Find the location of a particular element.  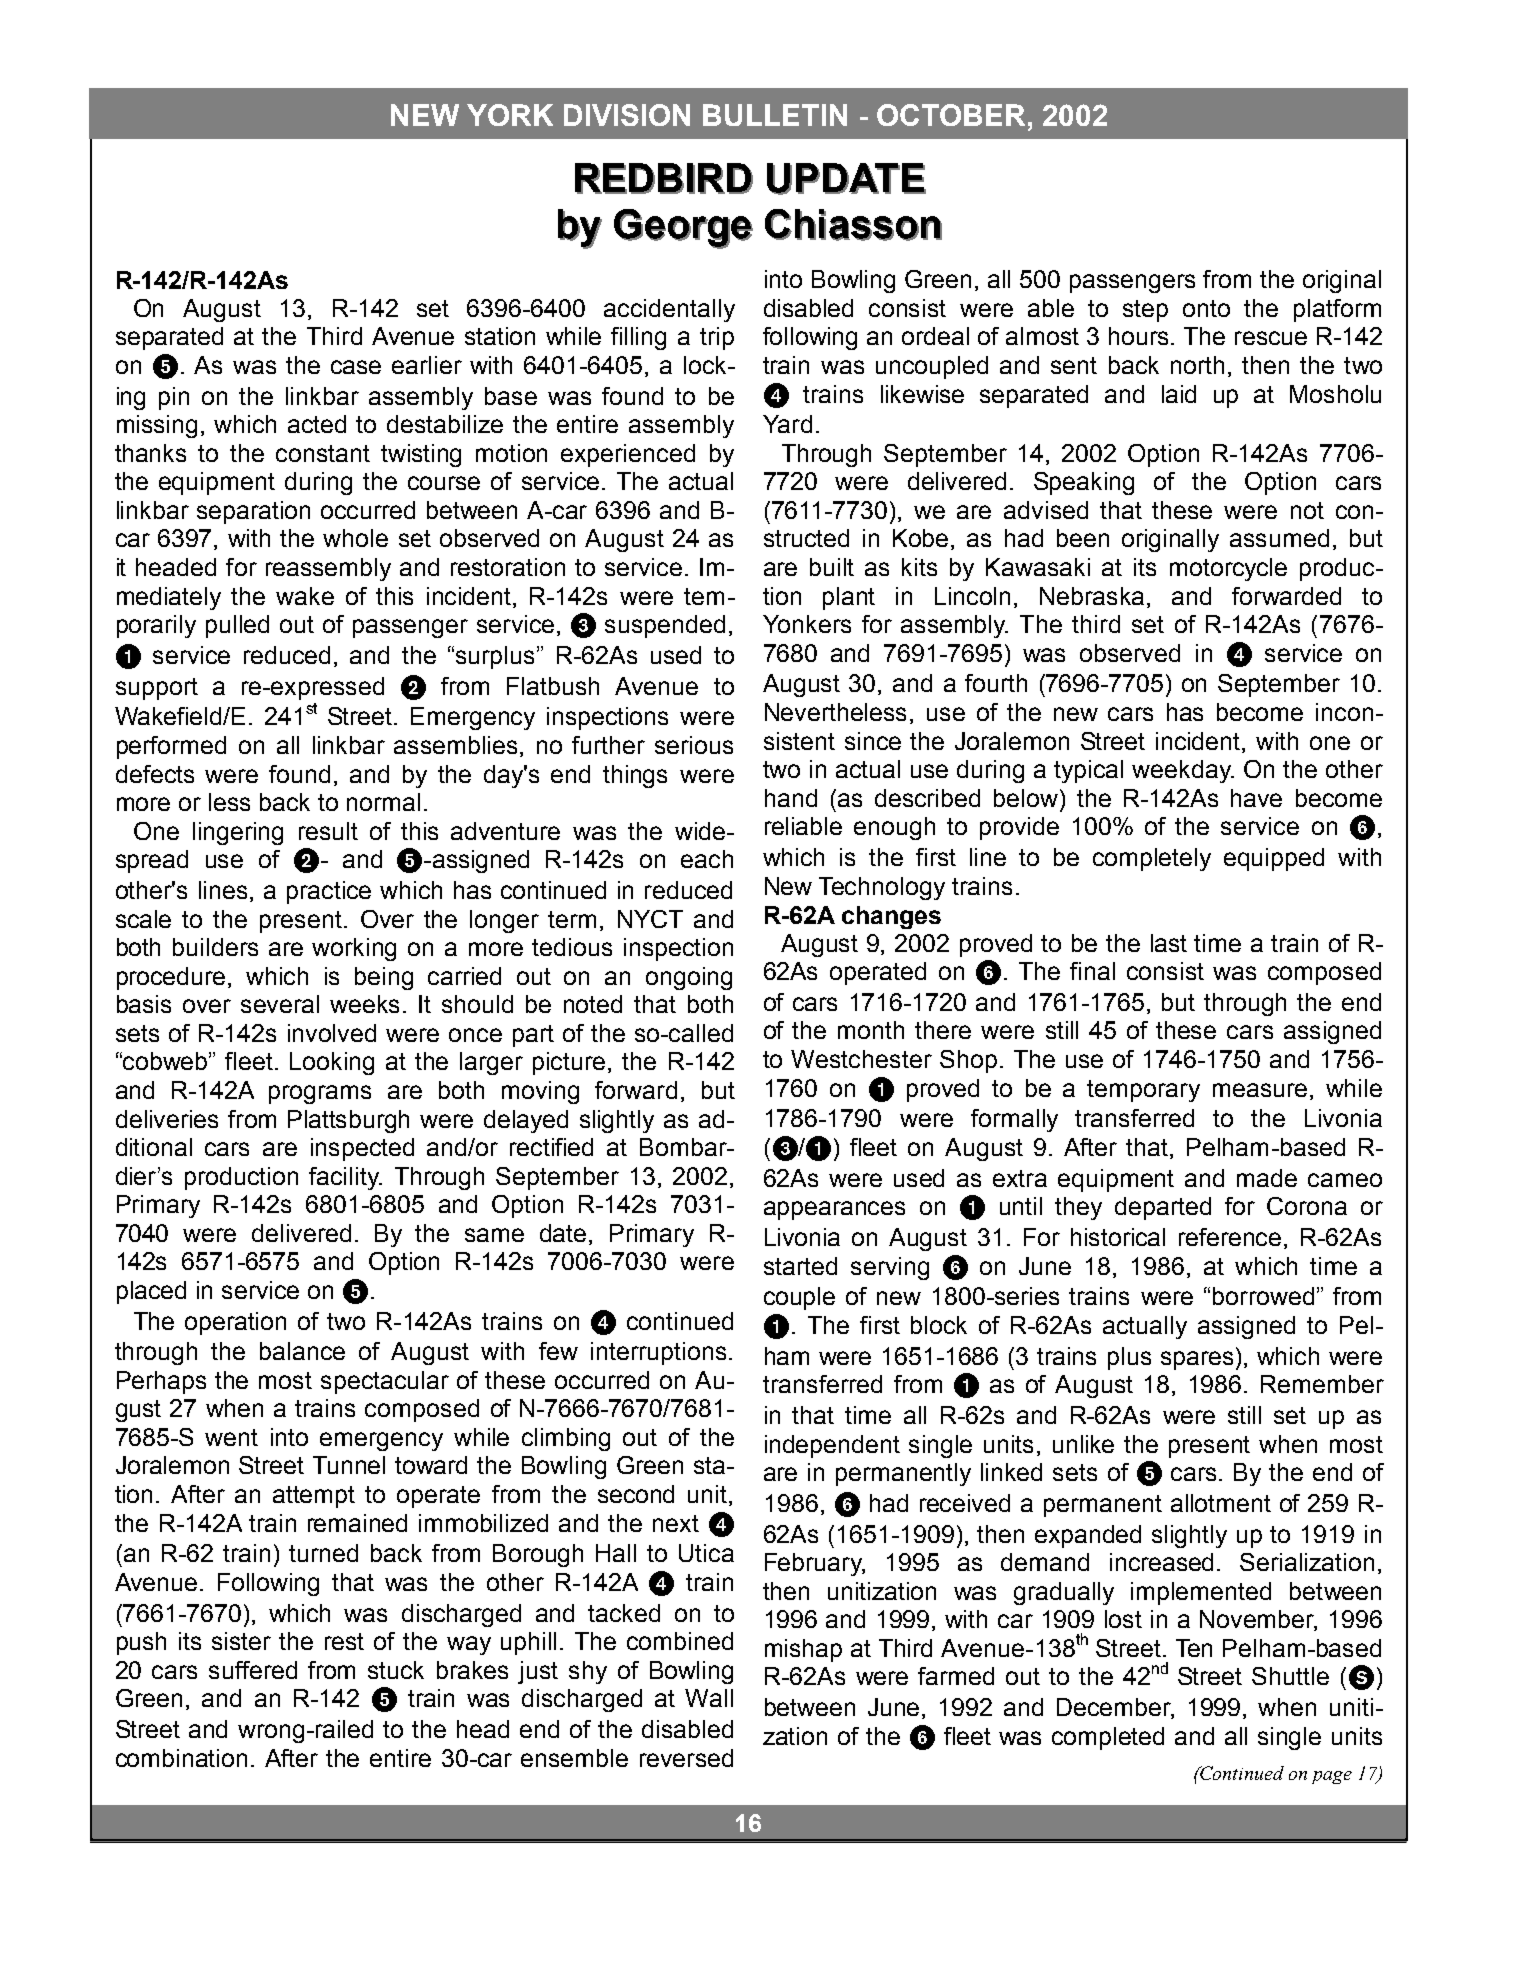

case is located at coordinates (356, 367).
